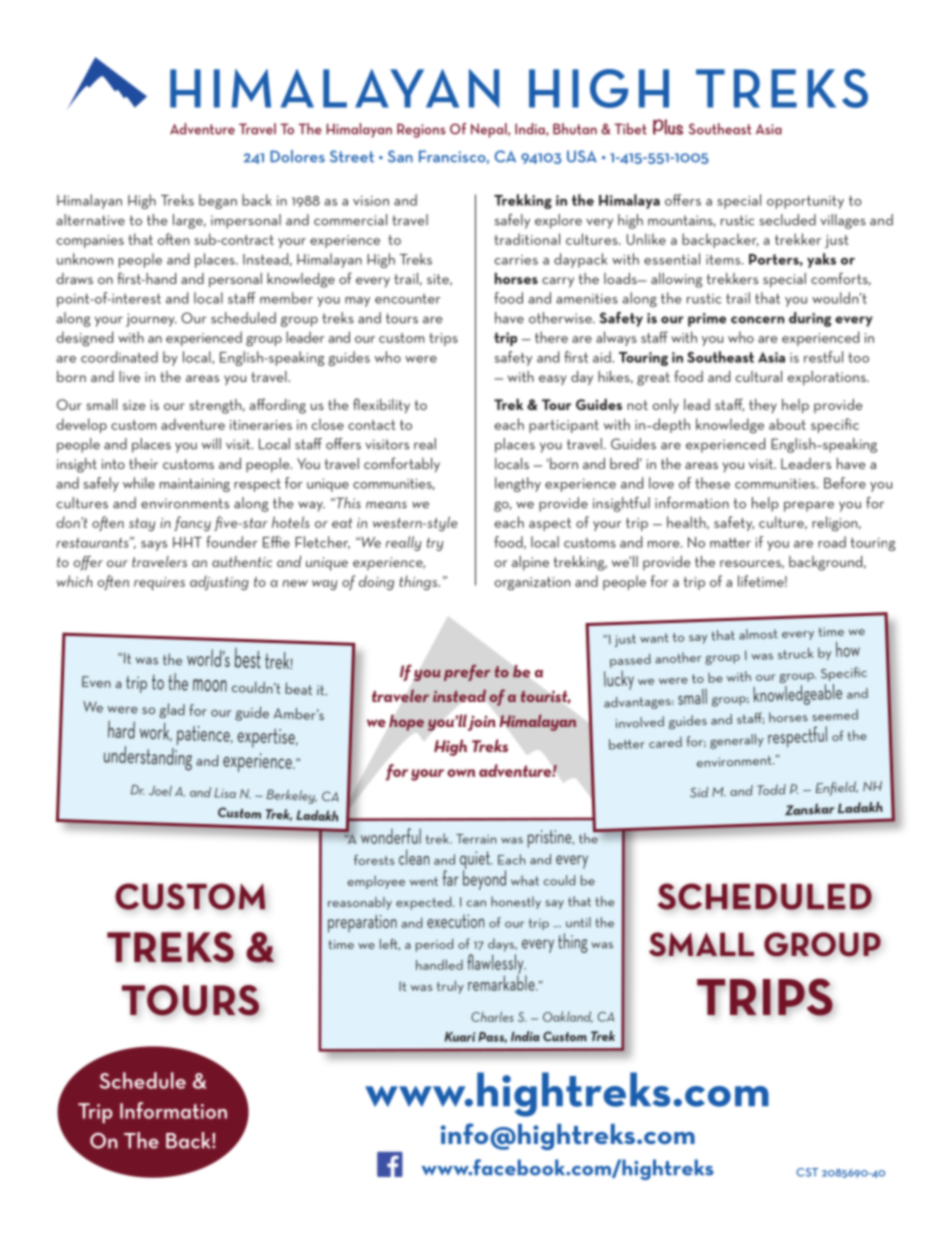  What do you see at coordinates (450, 987) in the screenshot?
I see `truly` at bounding box center [450, 987].
